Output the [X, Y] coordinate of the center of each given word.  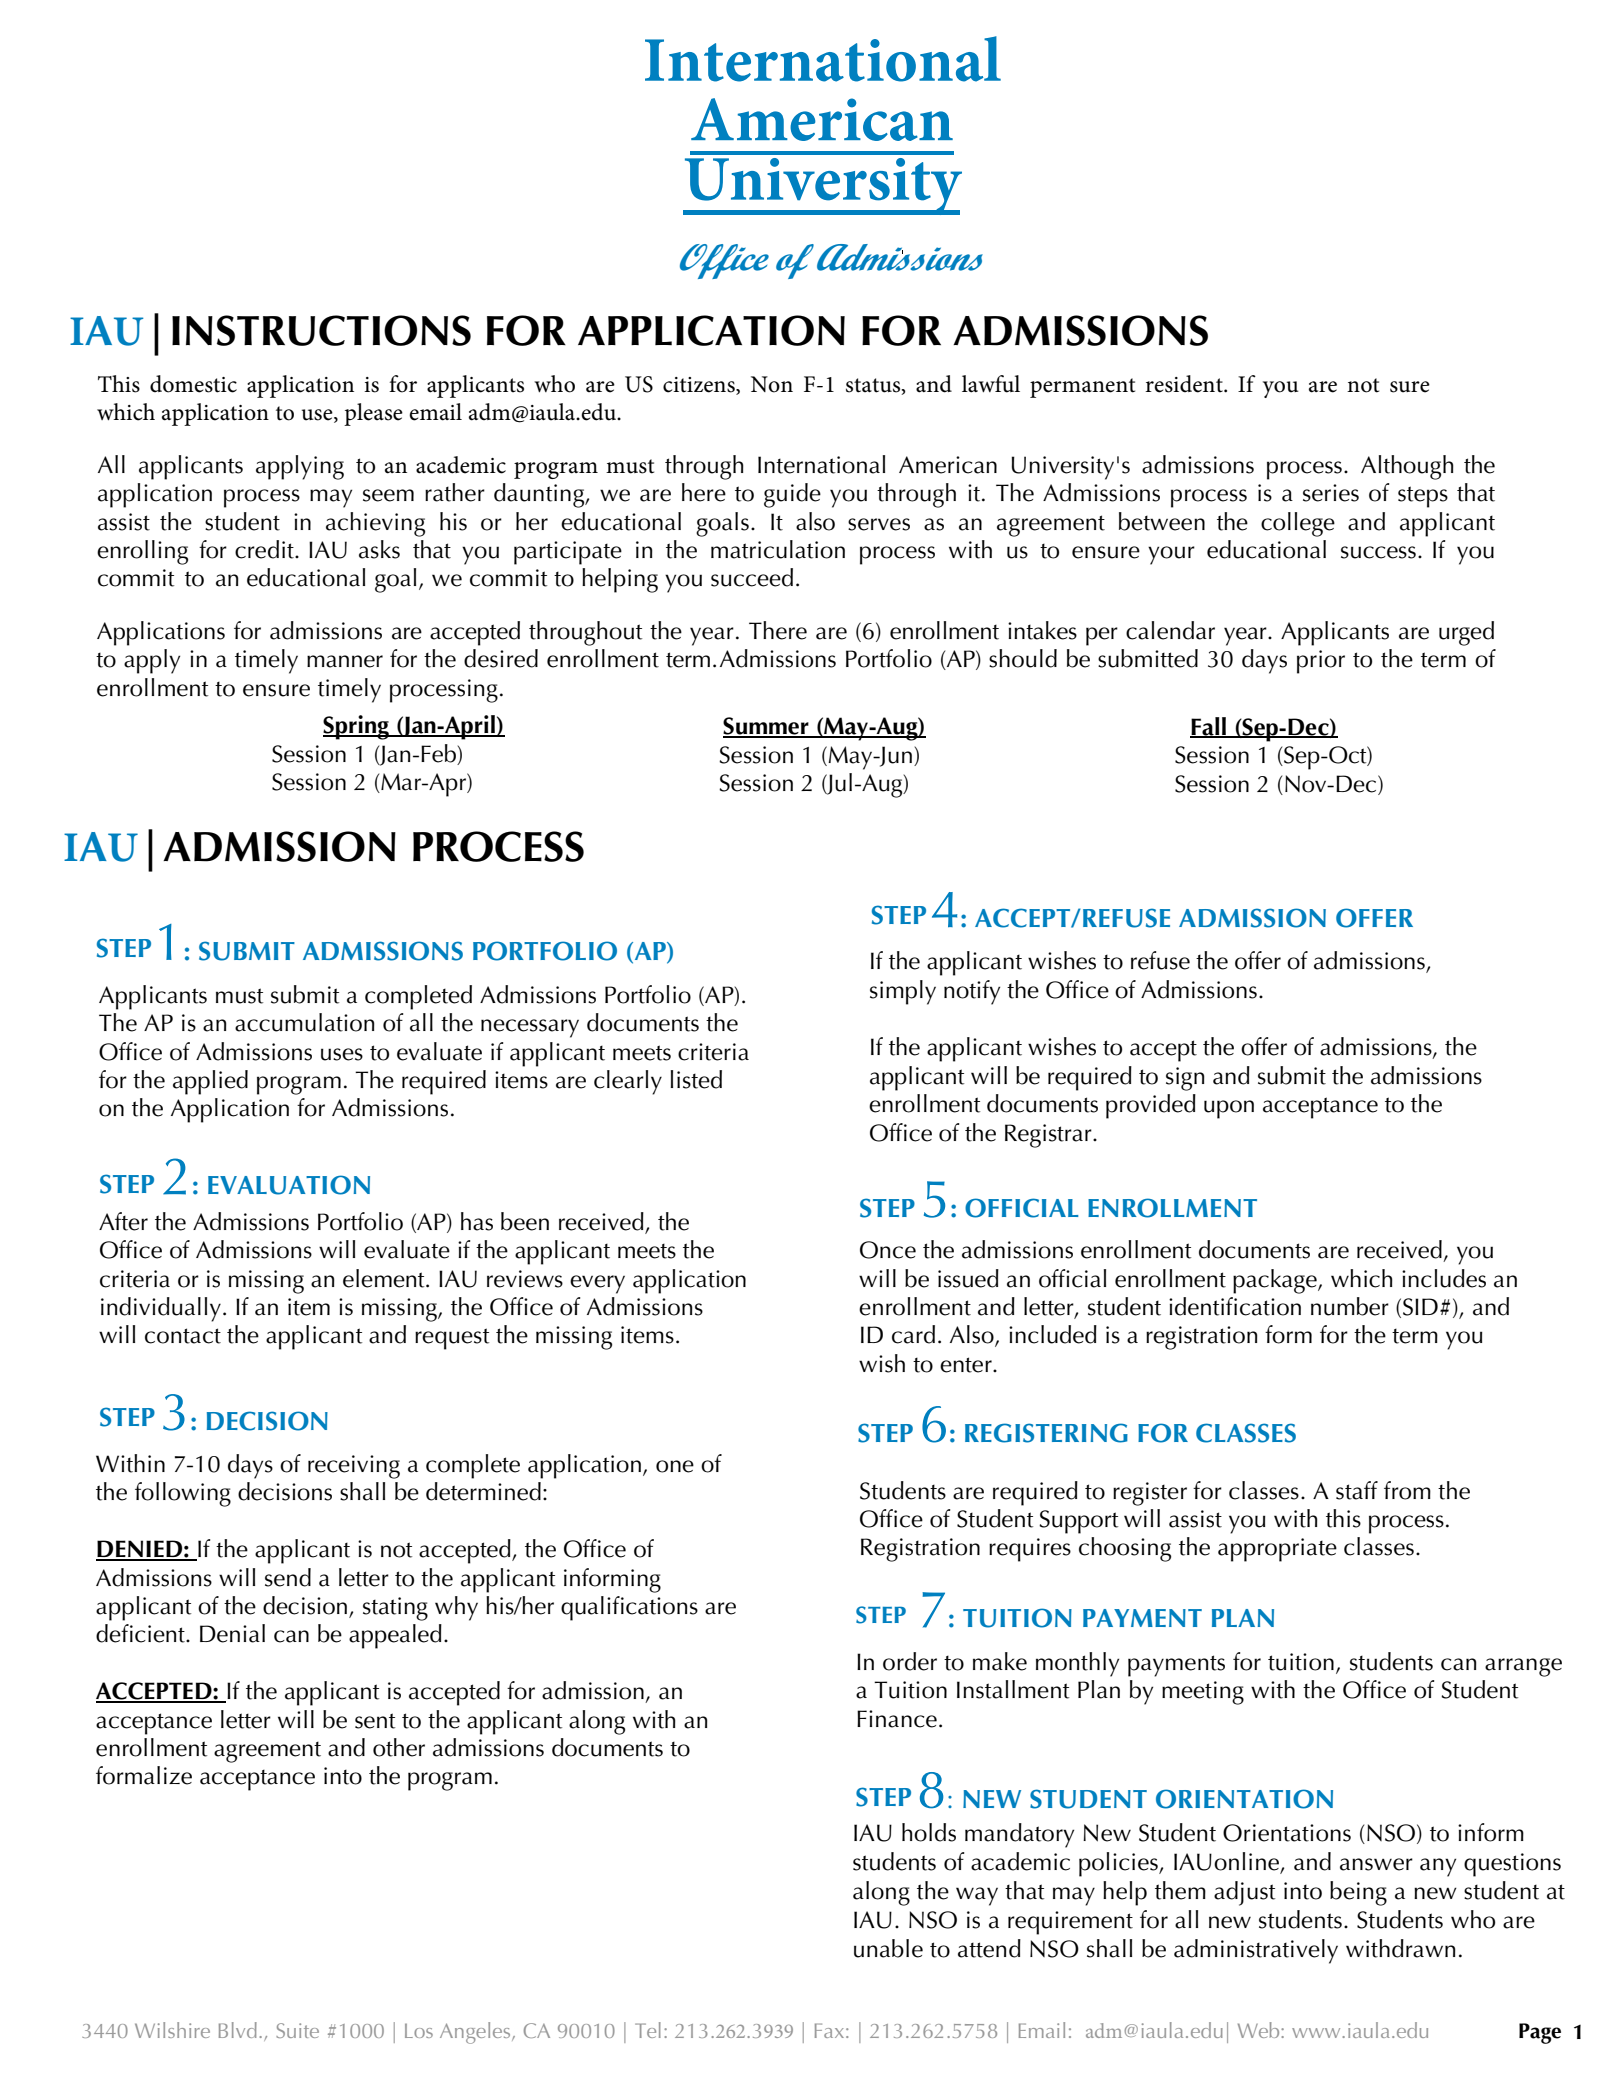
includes [1444, 1278]
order [910, 1661]
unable [888, 1948]
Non [772, 384]
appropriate [1277, 1550]
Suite [297, 2030]
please [373, 414]
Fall [1209, 727]
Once [888, 1250]
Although [1407, 467]
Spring [357, 727]
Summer [767, 727]
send [288, 1577]
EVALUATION [289, 1185]
